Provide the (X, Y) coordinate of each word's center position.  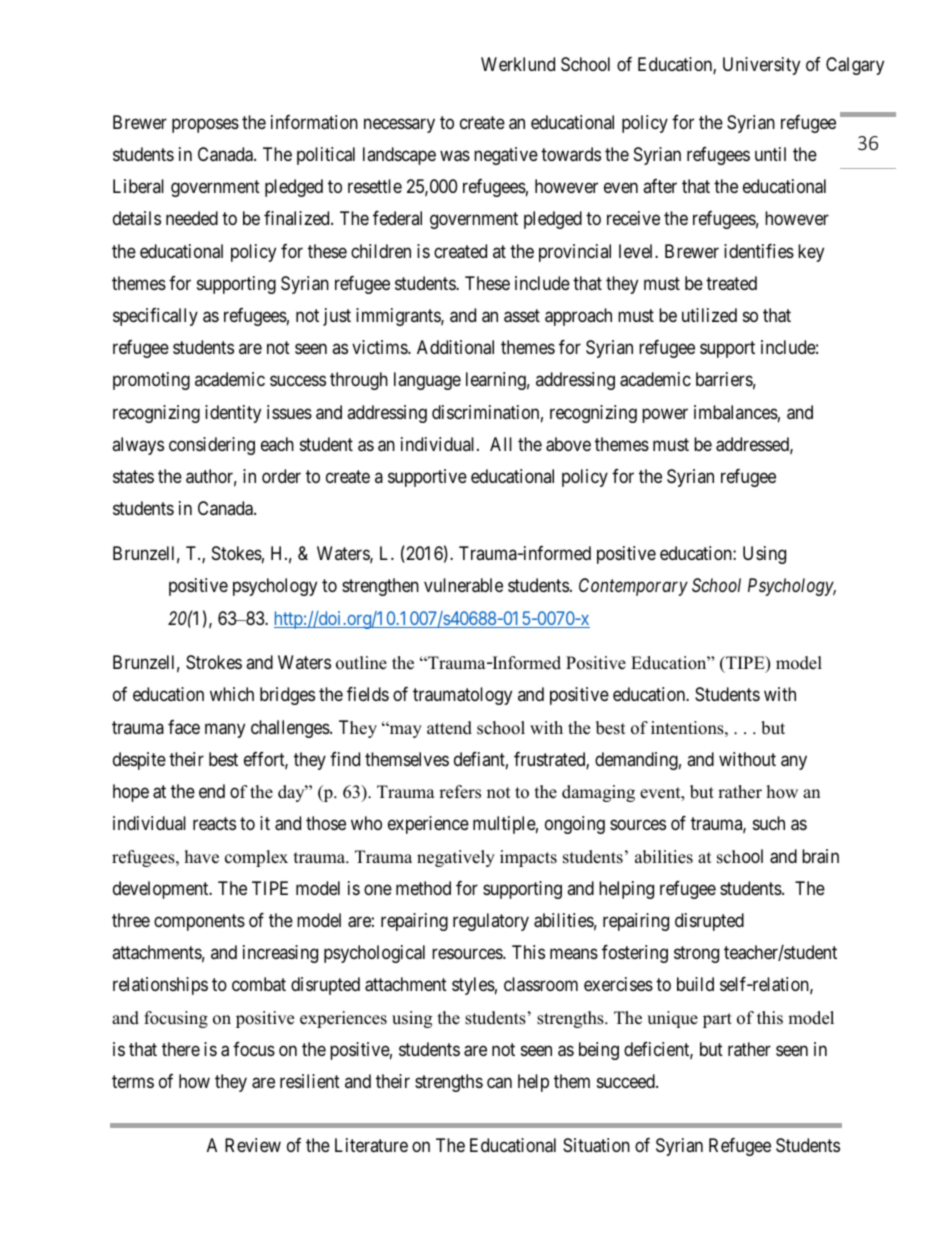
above (568, 444)
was (455, 156)
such (769, 823)
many (225, 730)
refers (460, 792)
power (665, 415)
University (761, 66)
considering (212, 446)
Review (253, 1145)
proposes (205, 125)
